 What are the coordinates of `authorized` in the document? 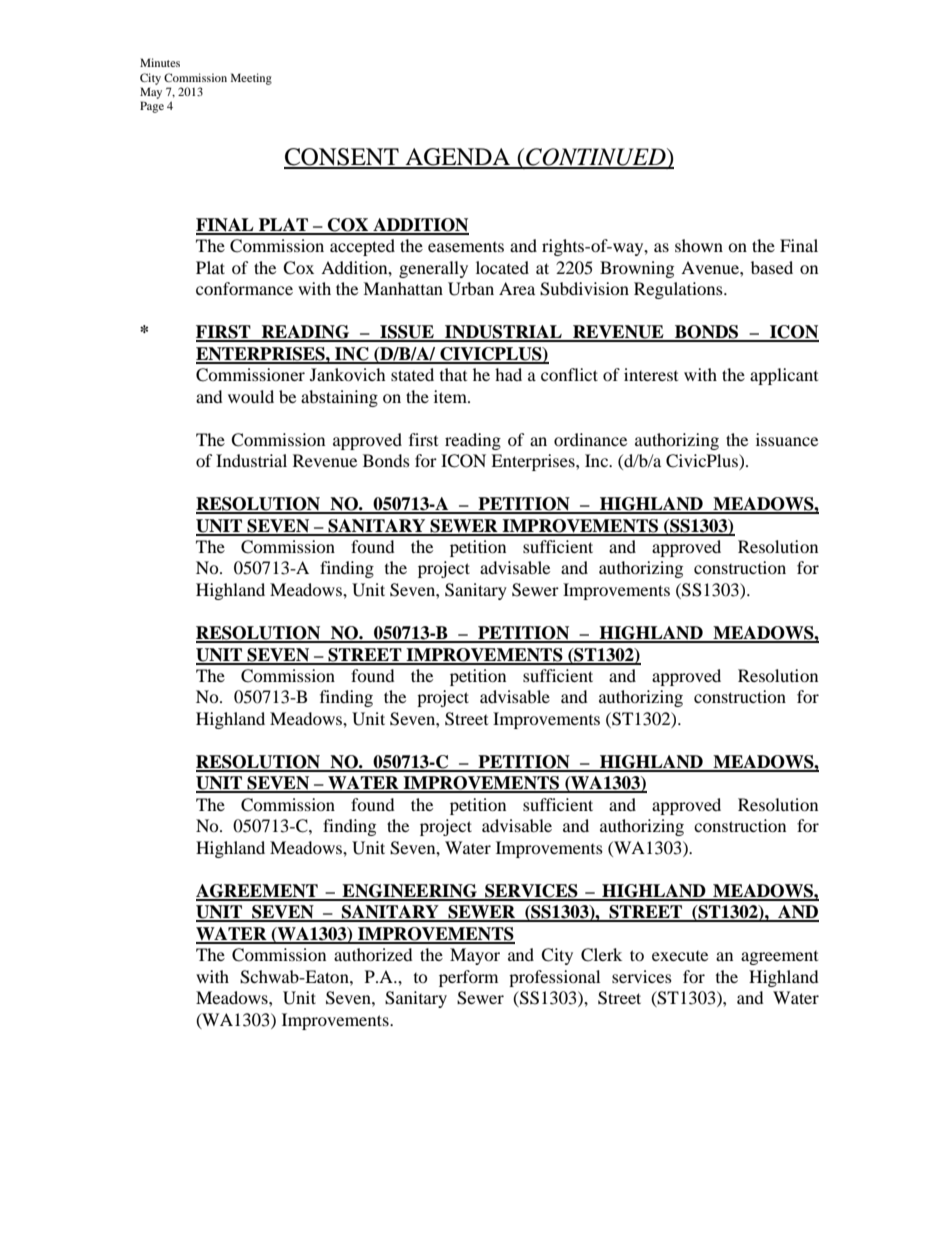 It's located at (373, 954).
